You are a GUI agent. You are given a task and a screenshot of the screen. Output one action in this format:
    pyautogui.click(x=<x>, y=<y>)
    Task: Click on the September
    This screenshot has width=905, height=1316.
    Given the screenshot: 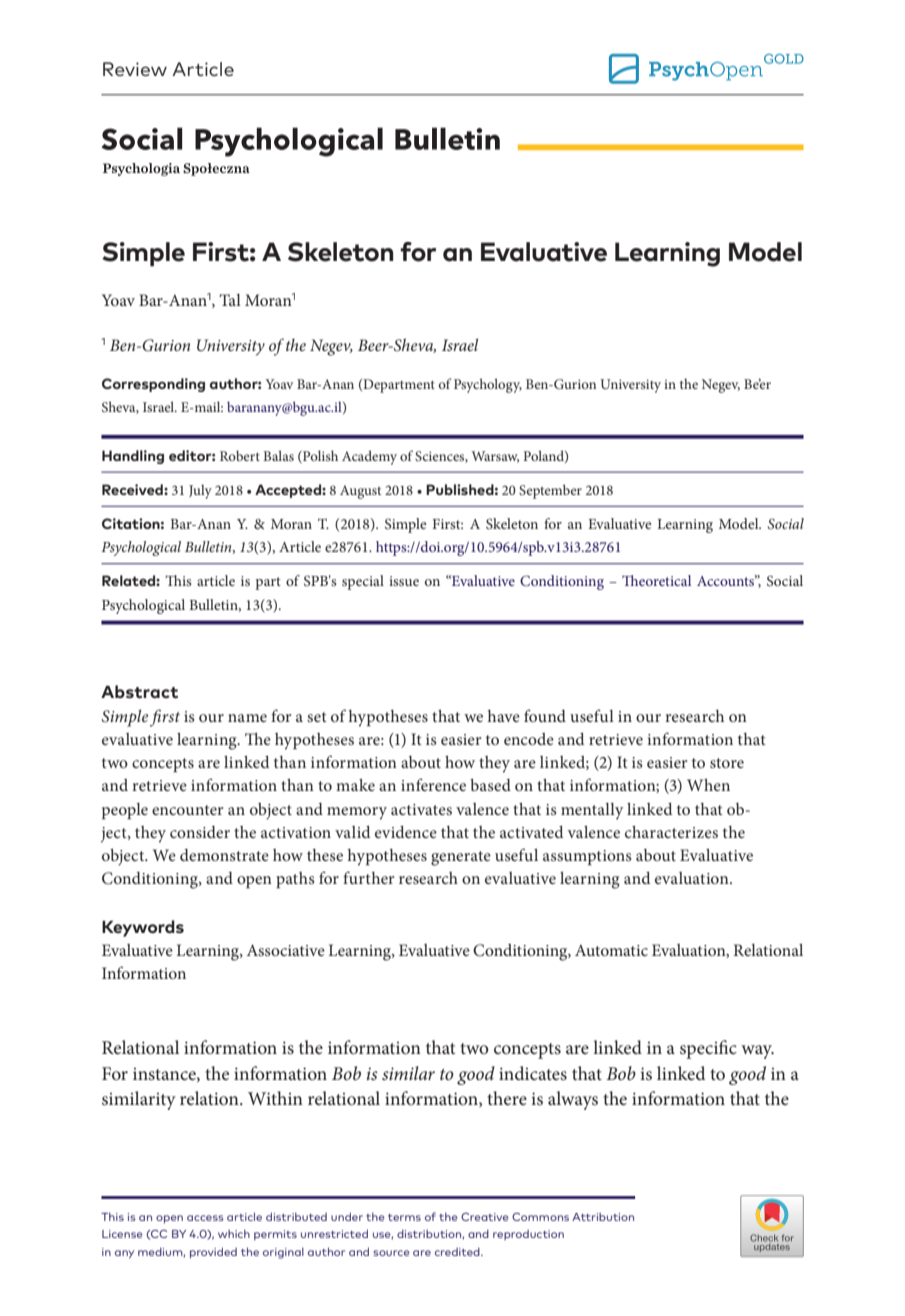 What is the action you would take?
    pyautogui.click(x=550, y=491)
